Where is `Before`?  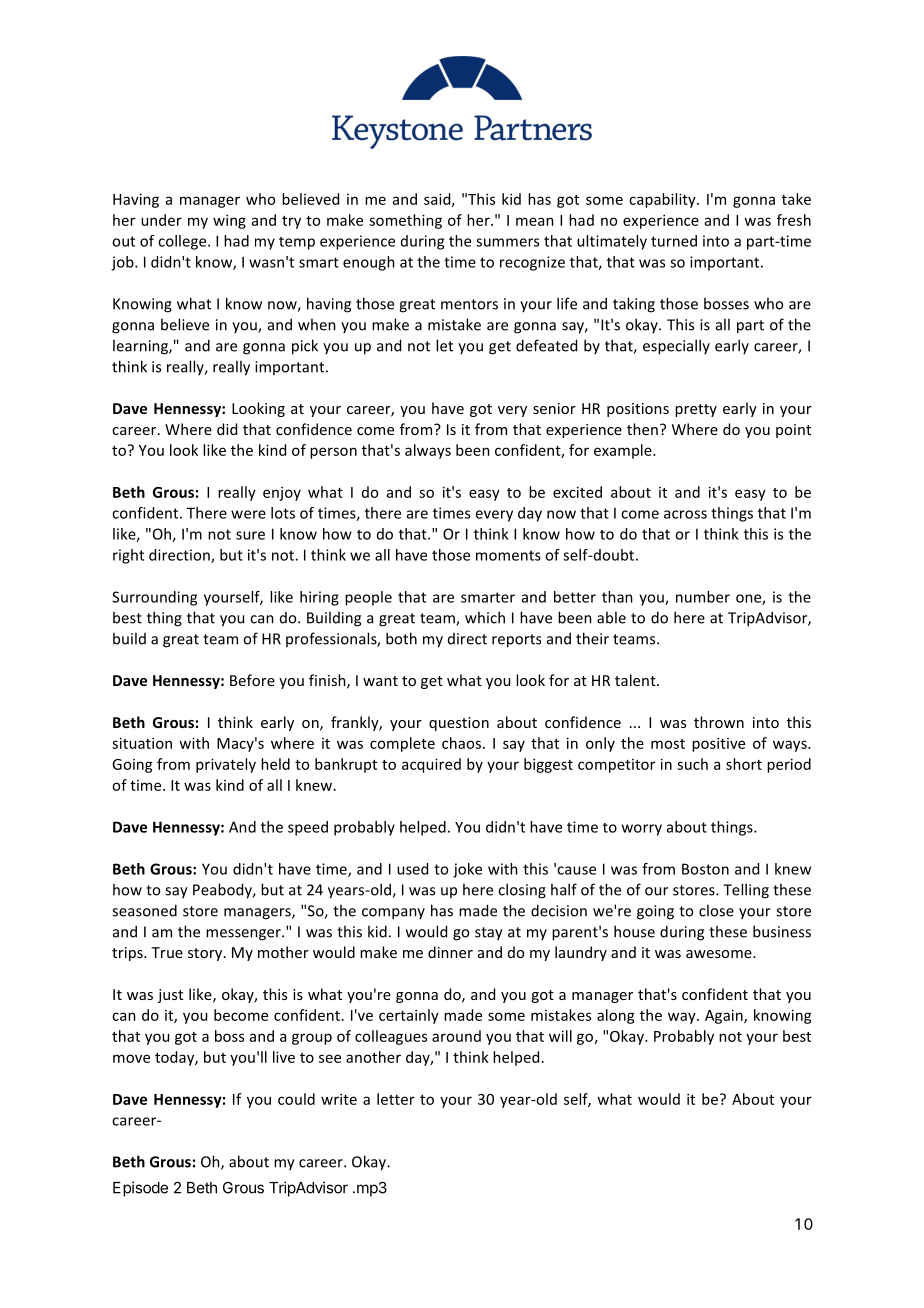
Before is located at coordinates (252, 680).
